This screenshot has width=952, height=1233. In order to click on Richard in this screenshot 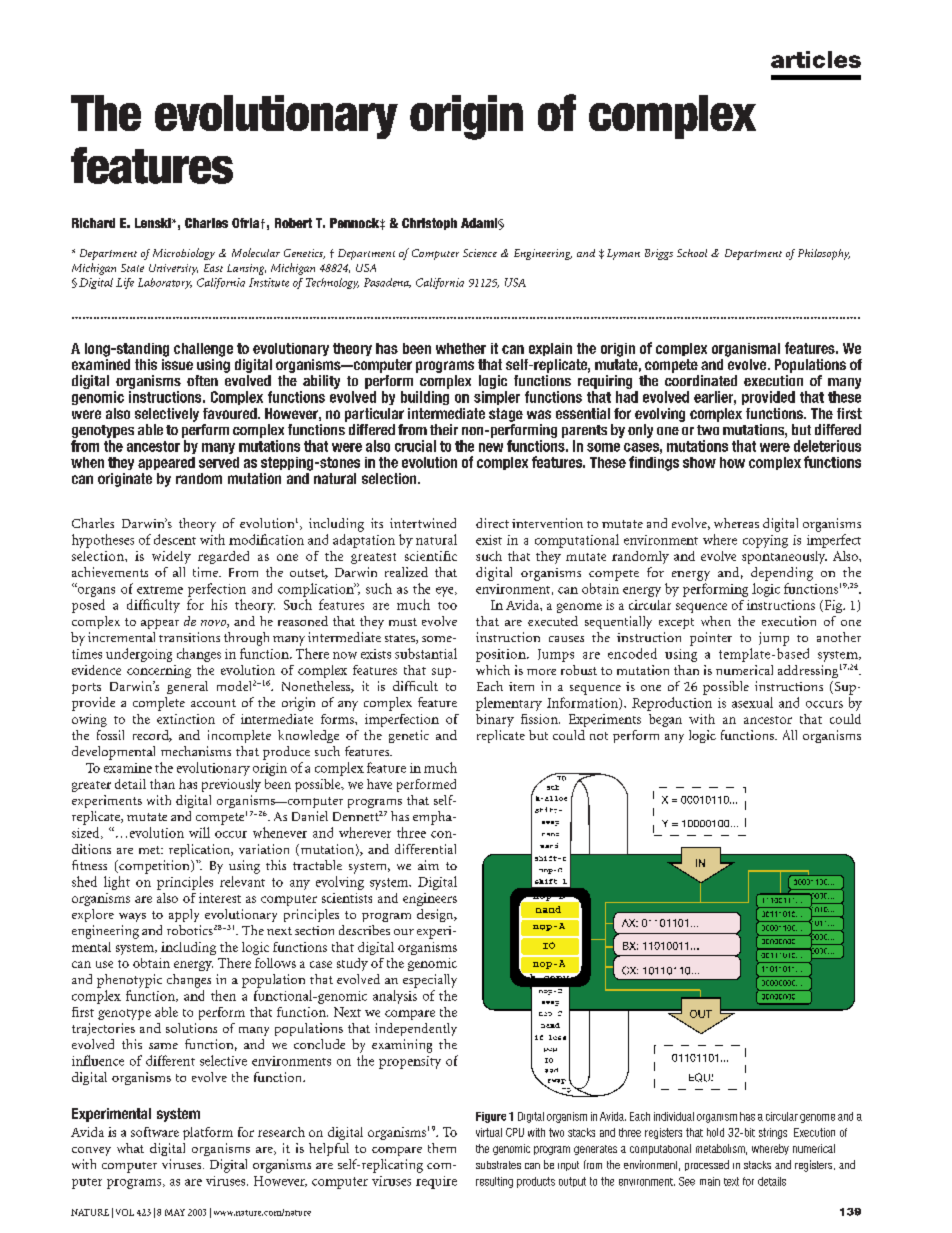, I will do `click(93, 223)`.
